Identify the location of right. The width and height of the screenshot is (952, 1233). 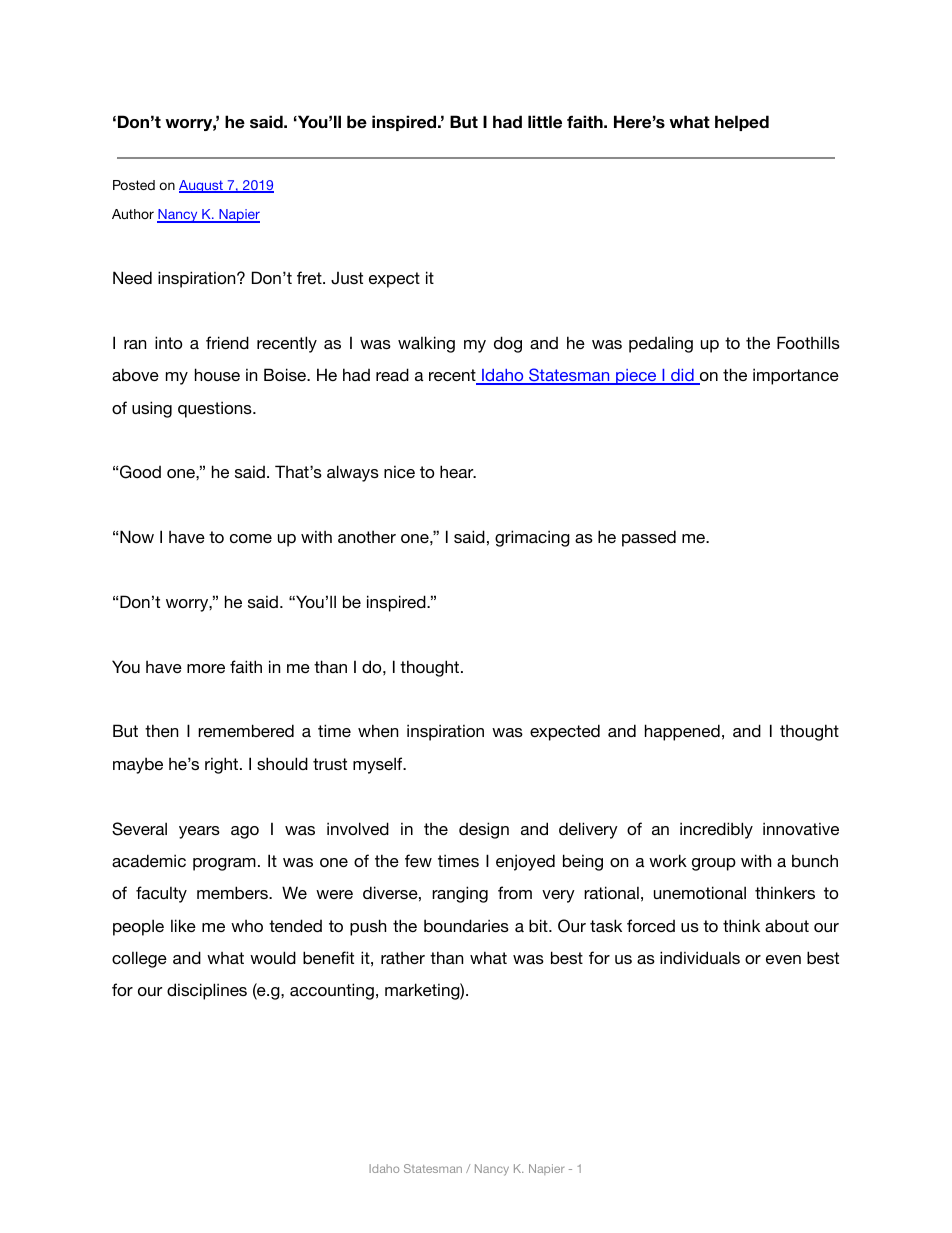
(221, 765).
